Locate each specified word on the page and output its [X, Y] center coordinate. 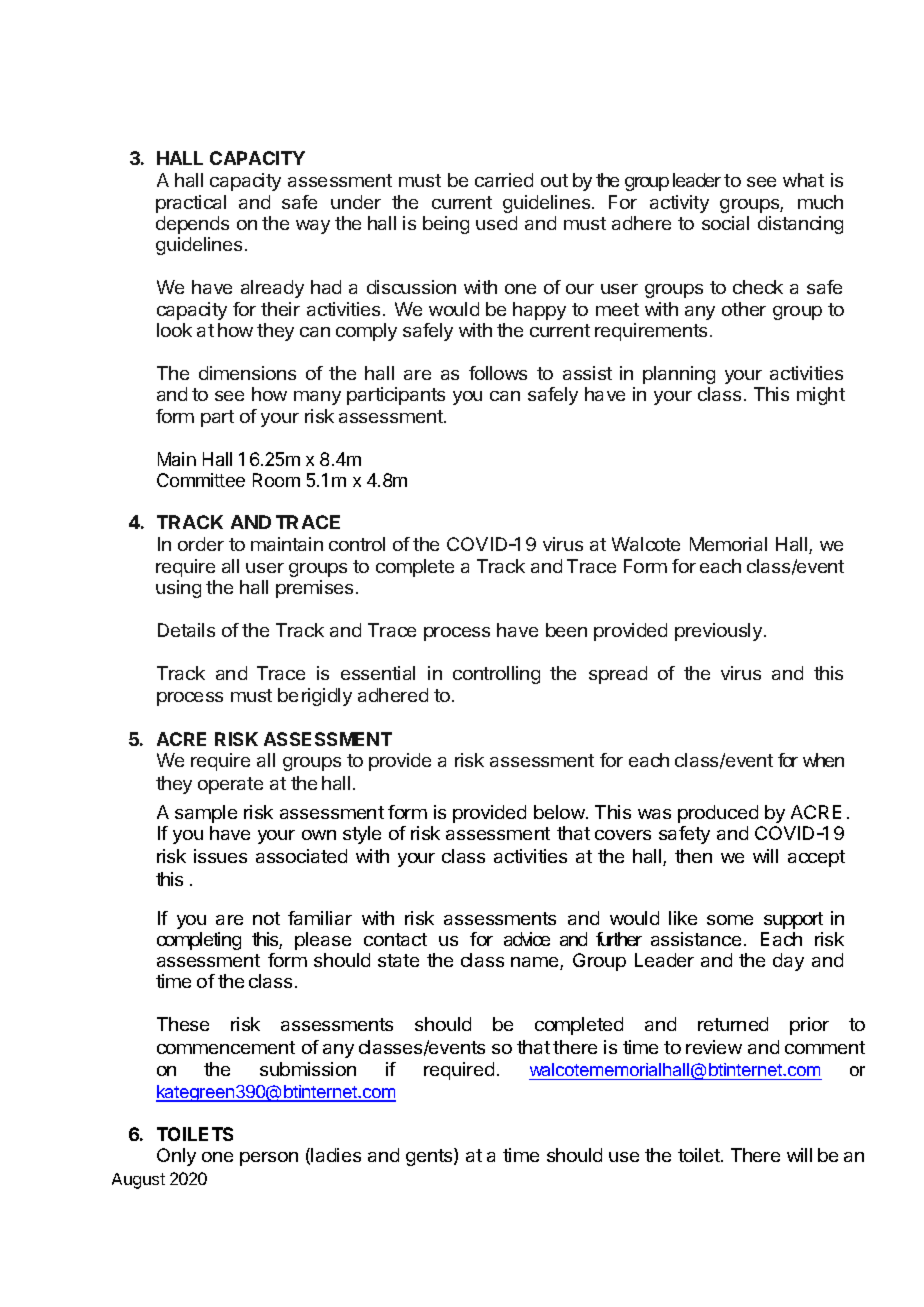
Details [186, 630]
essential [378, 673]
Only [176, 1157]
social [725, 223]
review [714, 1047]
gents [430, 1157]
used [496, 223]
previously [718, 632]
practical [191, 204]
